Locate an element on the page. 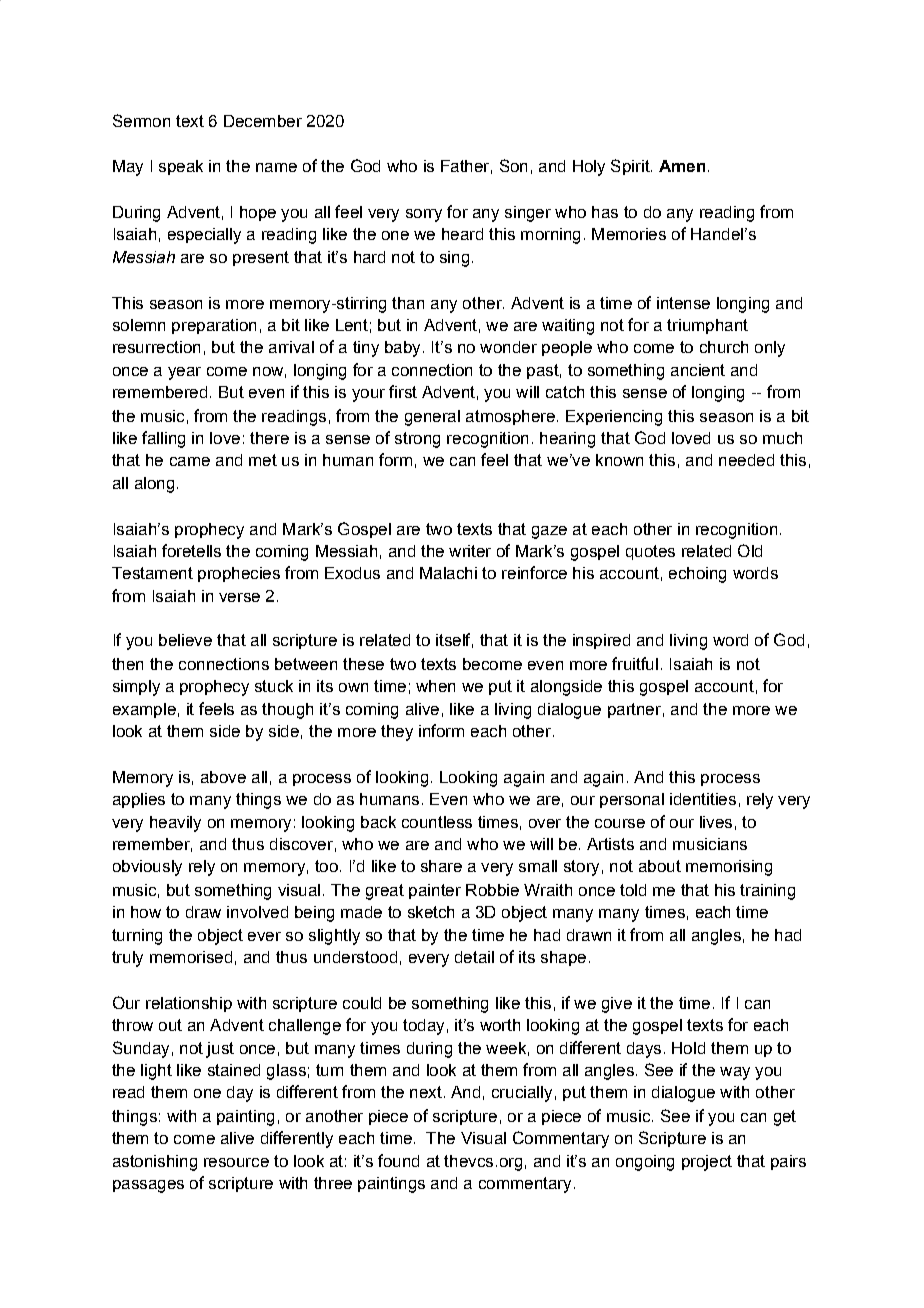 The height and width of the page is (1308, 924). general is located at coordinates (432, 418).
